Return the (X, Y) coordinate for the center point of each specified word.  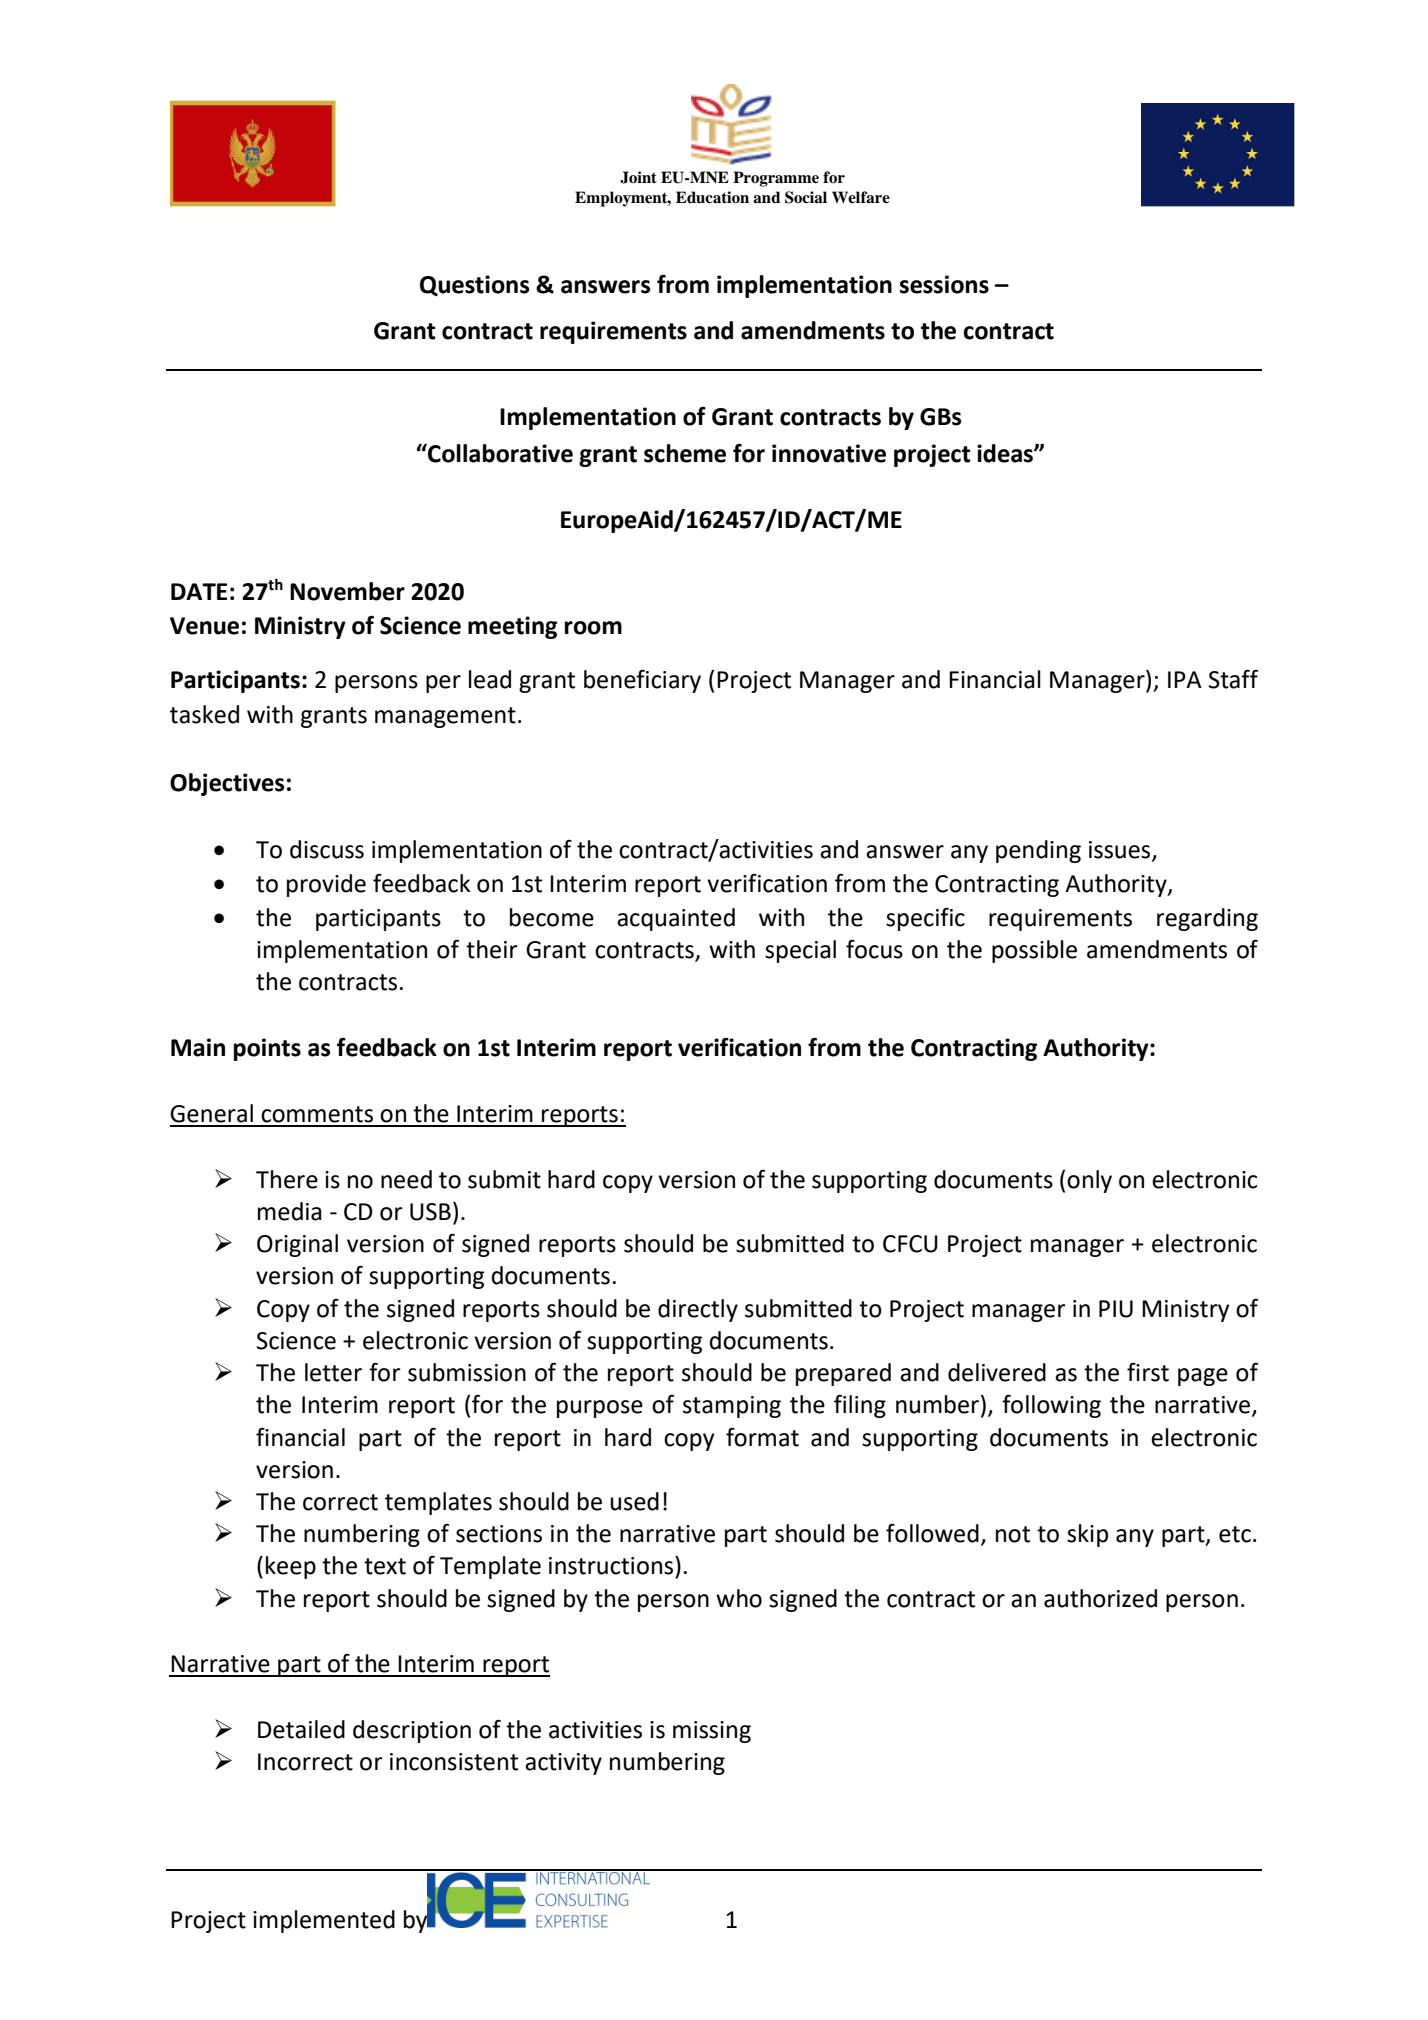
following (1051, 1406)
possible (1034, 951)
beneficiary (642, 681)
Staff (1233, 679)
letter (333, 1372)
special (800, 951)
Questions (474, 286)
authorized (1100, 1598)
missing (712, 1732)
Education (712, 197)
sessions (944, 284)
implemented (324, 1921)
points (267, 1049)
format (762, 1437)
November (347, 591)
